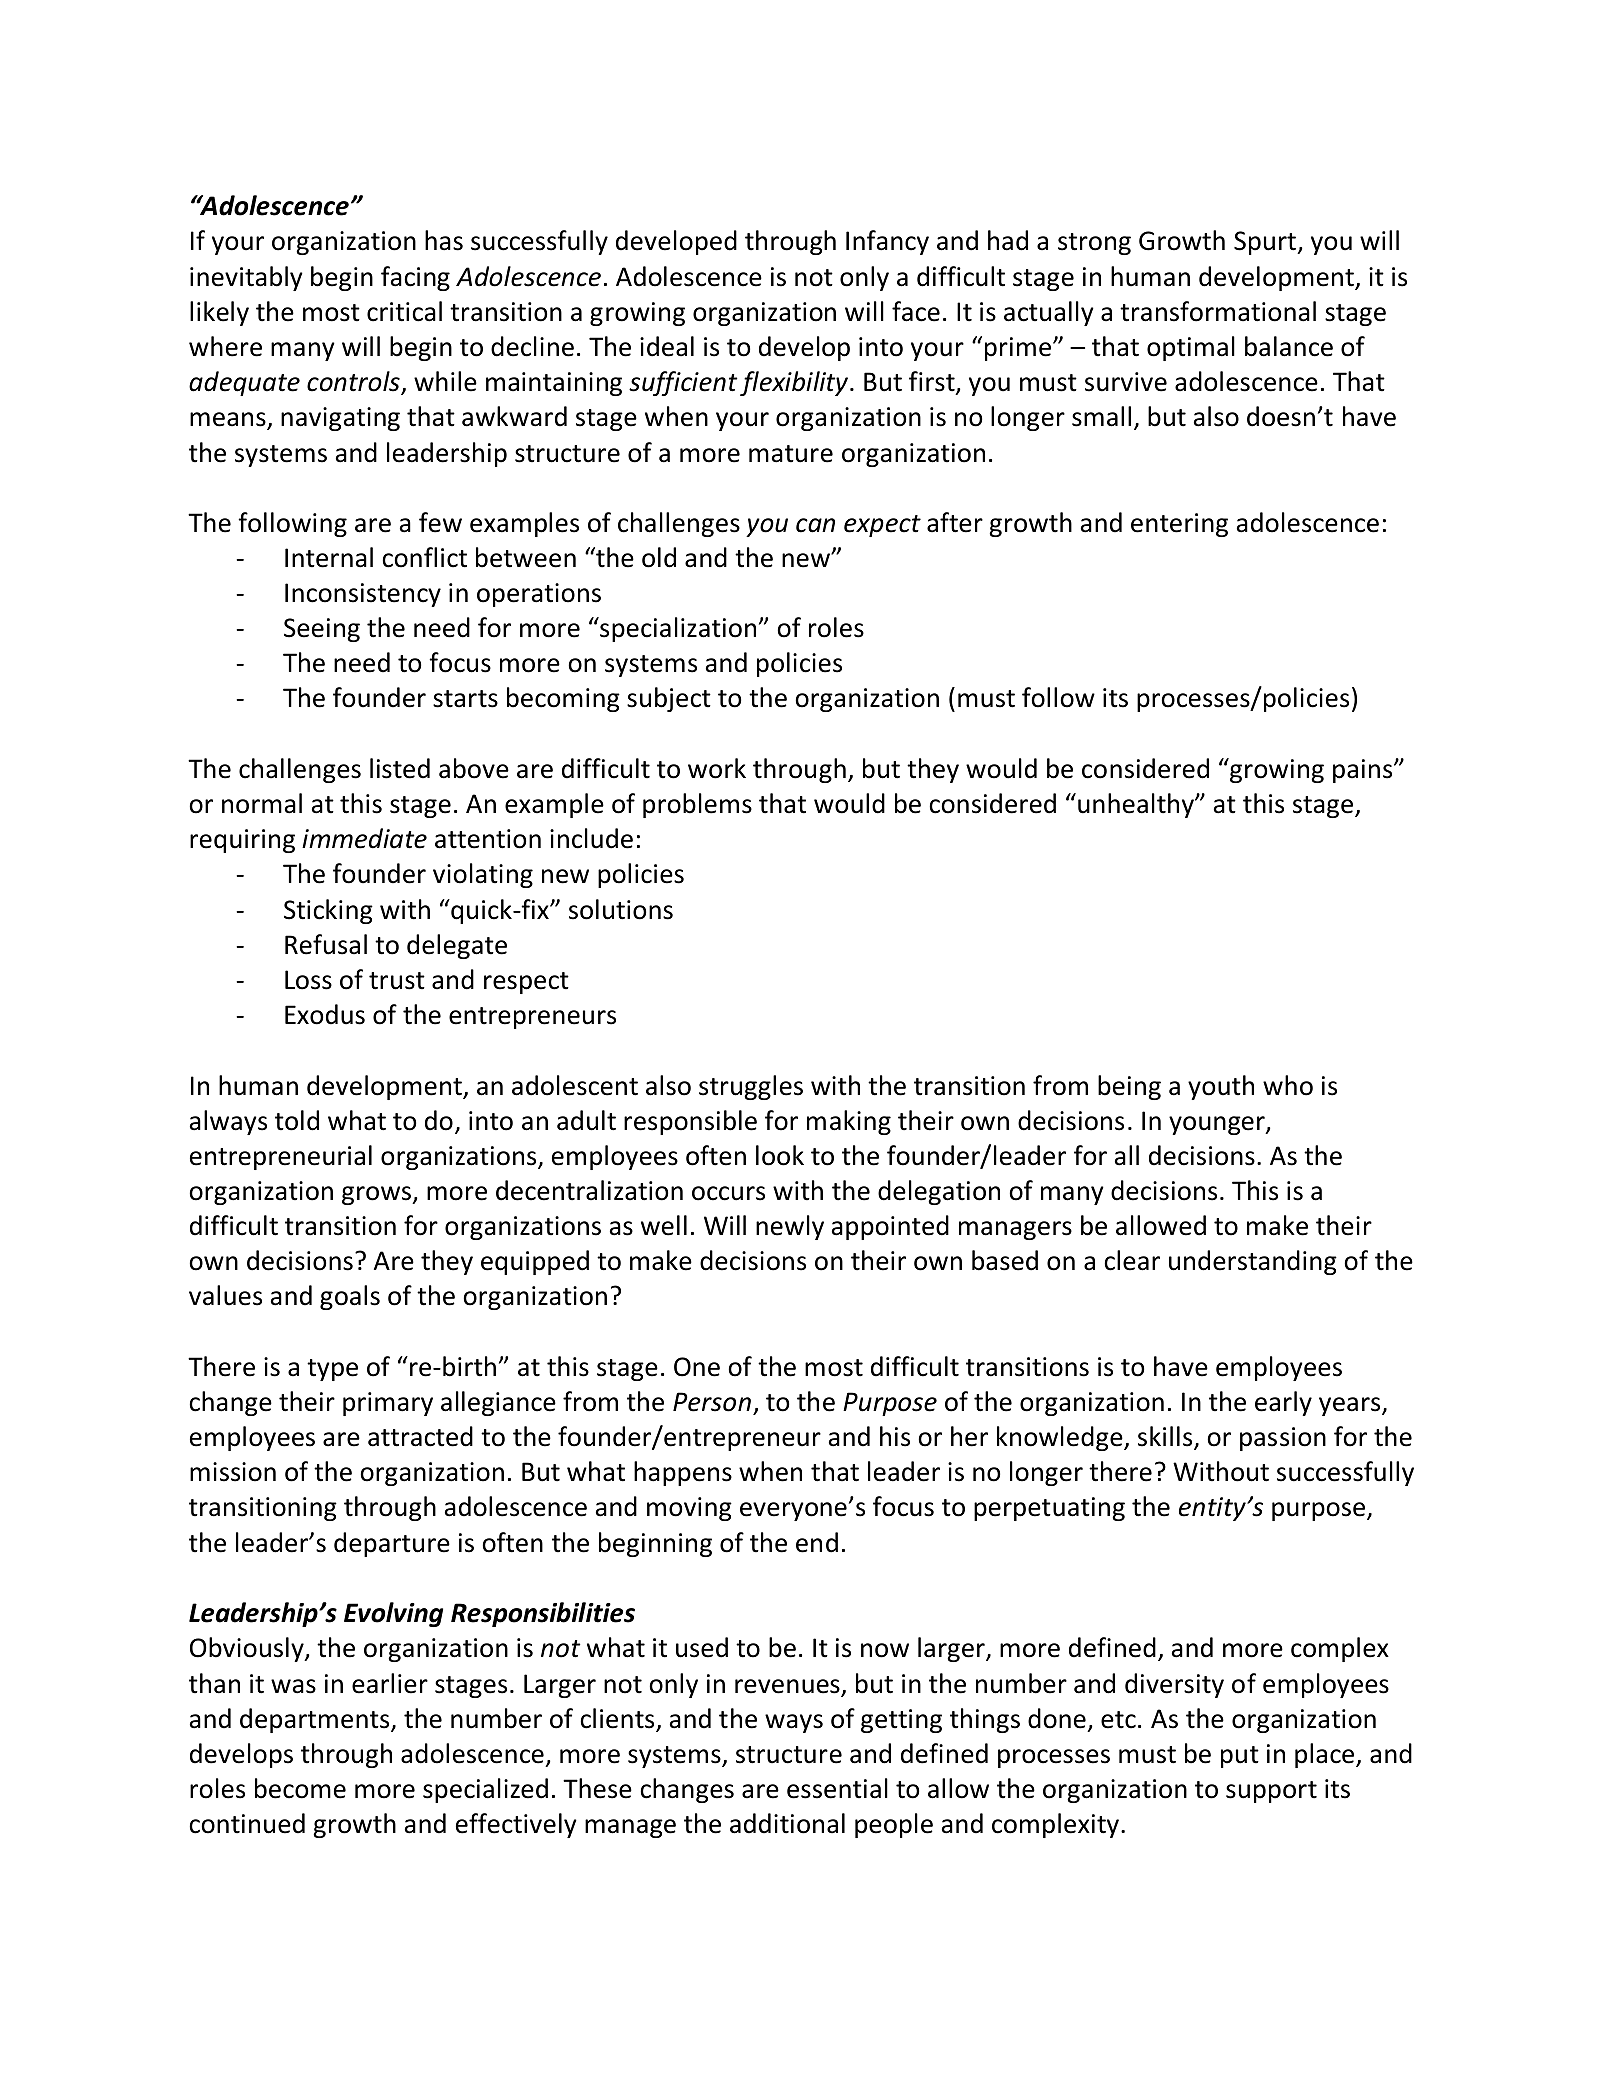 This page has width=1603, height=2074. I want to click on essential, so click(837, 1788).
